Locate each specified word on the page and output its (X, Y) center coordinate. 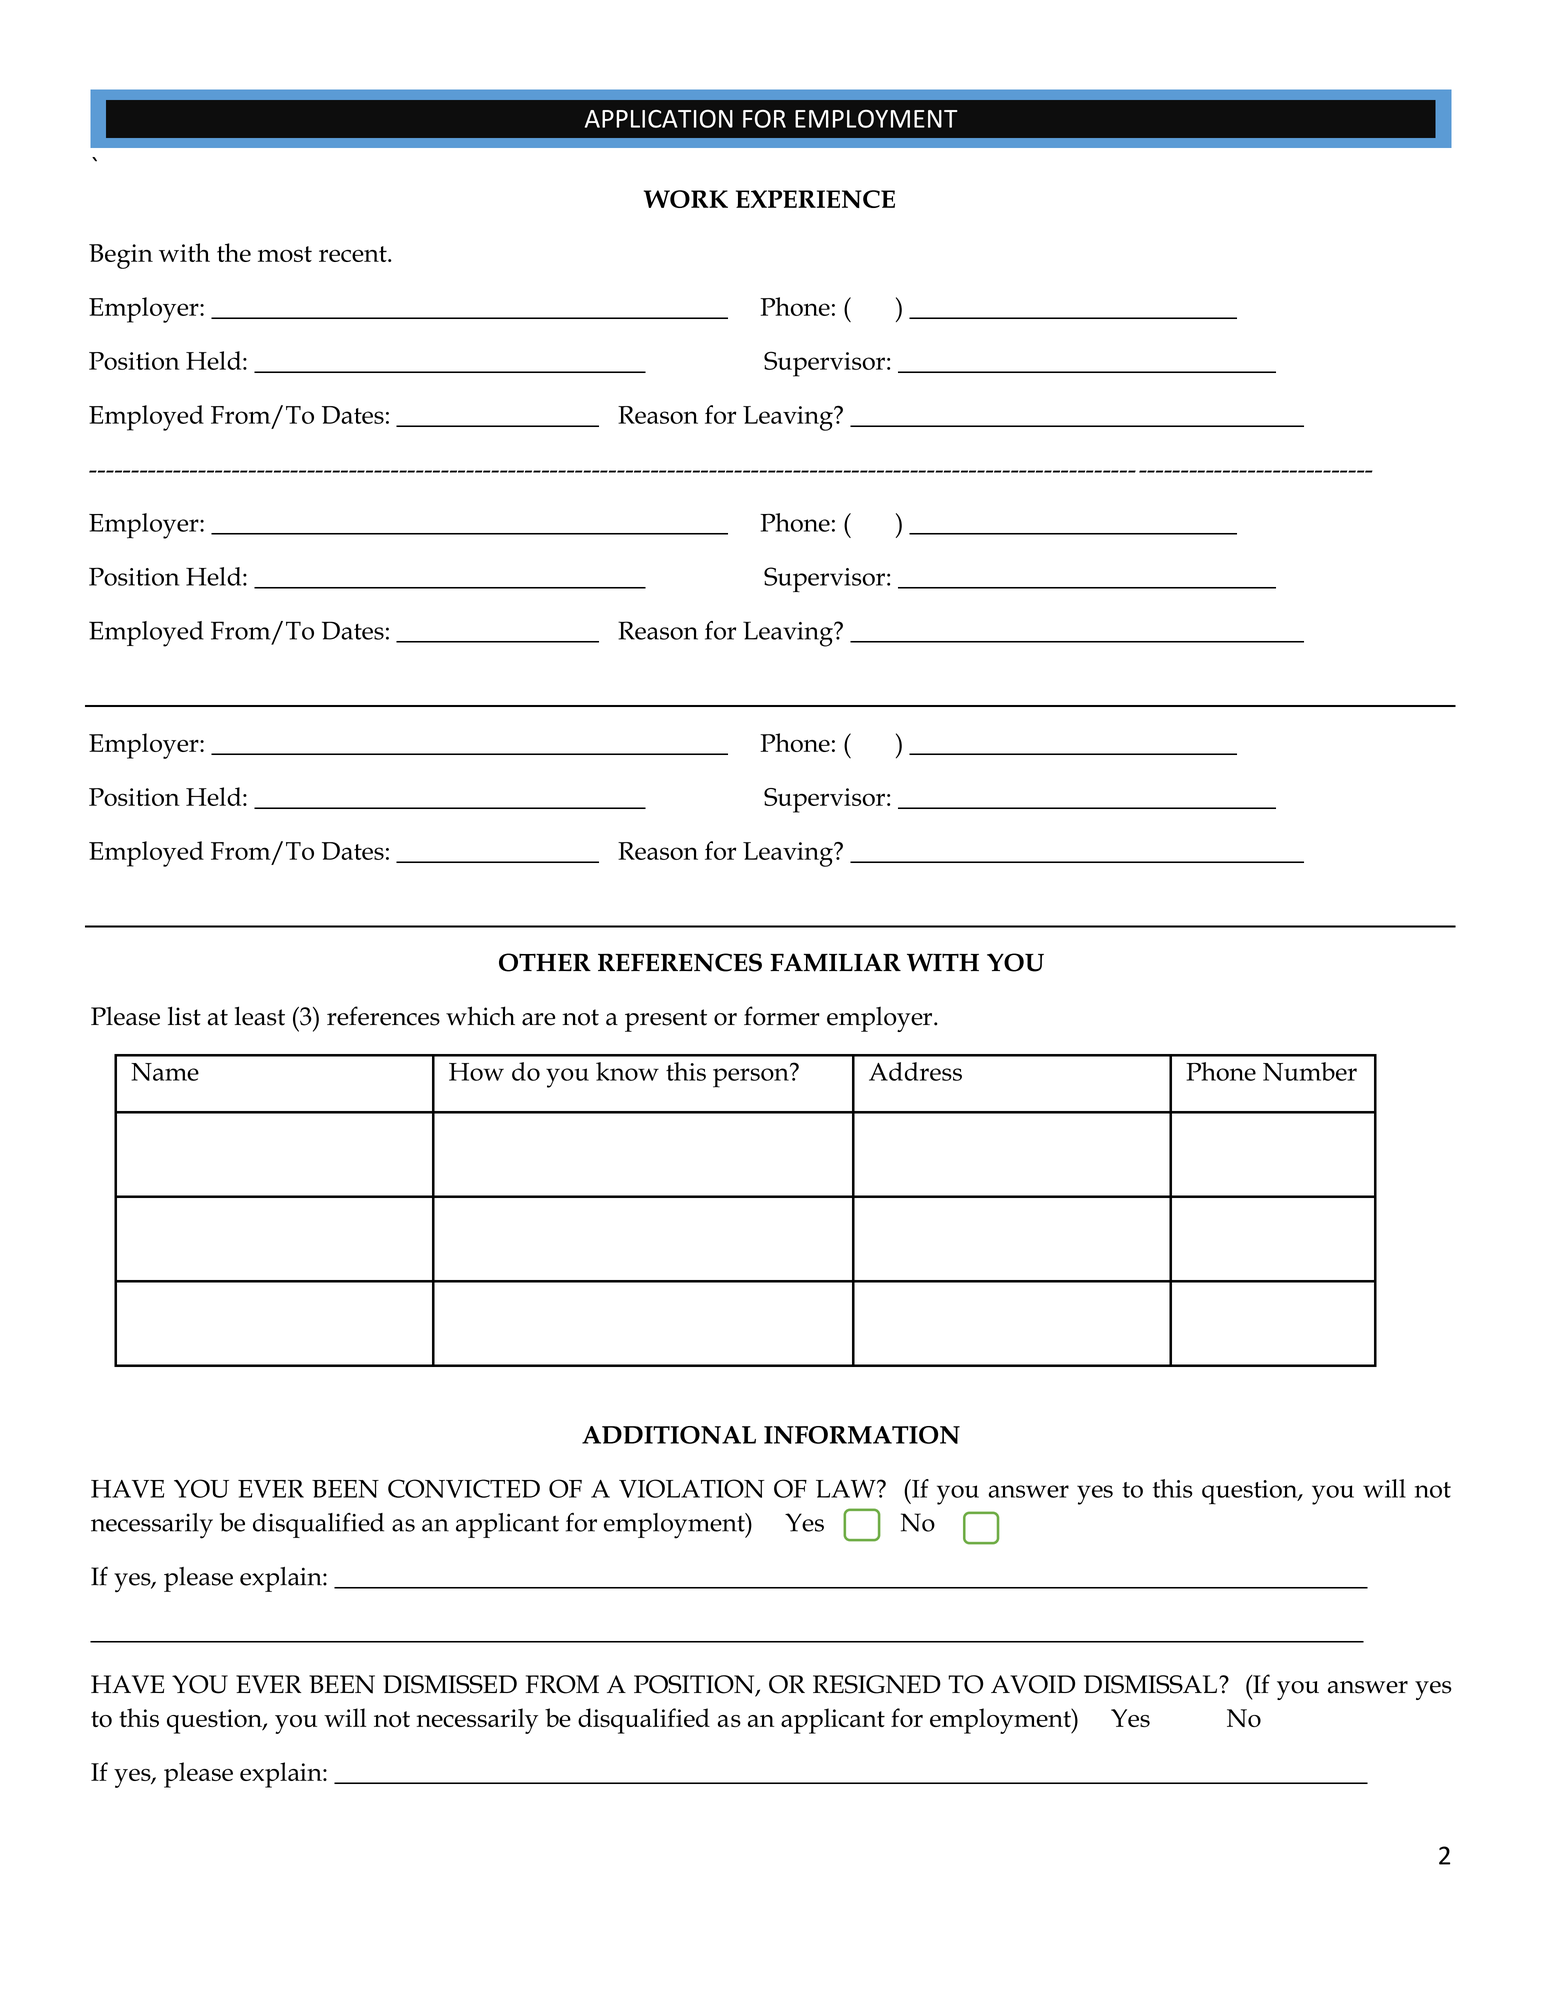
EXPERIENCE (815, 199)
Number (1310, 1071)
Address (915, 1071)
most (285, 254)
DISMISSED (450, 1684)
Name (165, 1072)
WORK (686, 199)
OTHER (545, 962)
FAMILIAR (835, 962)
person (752, 1077)
